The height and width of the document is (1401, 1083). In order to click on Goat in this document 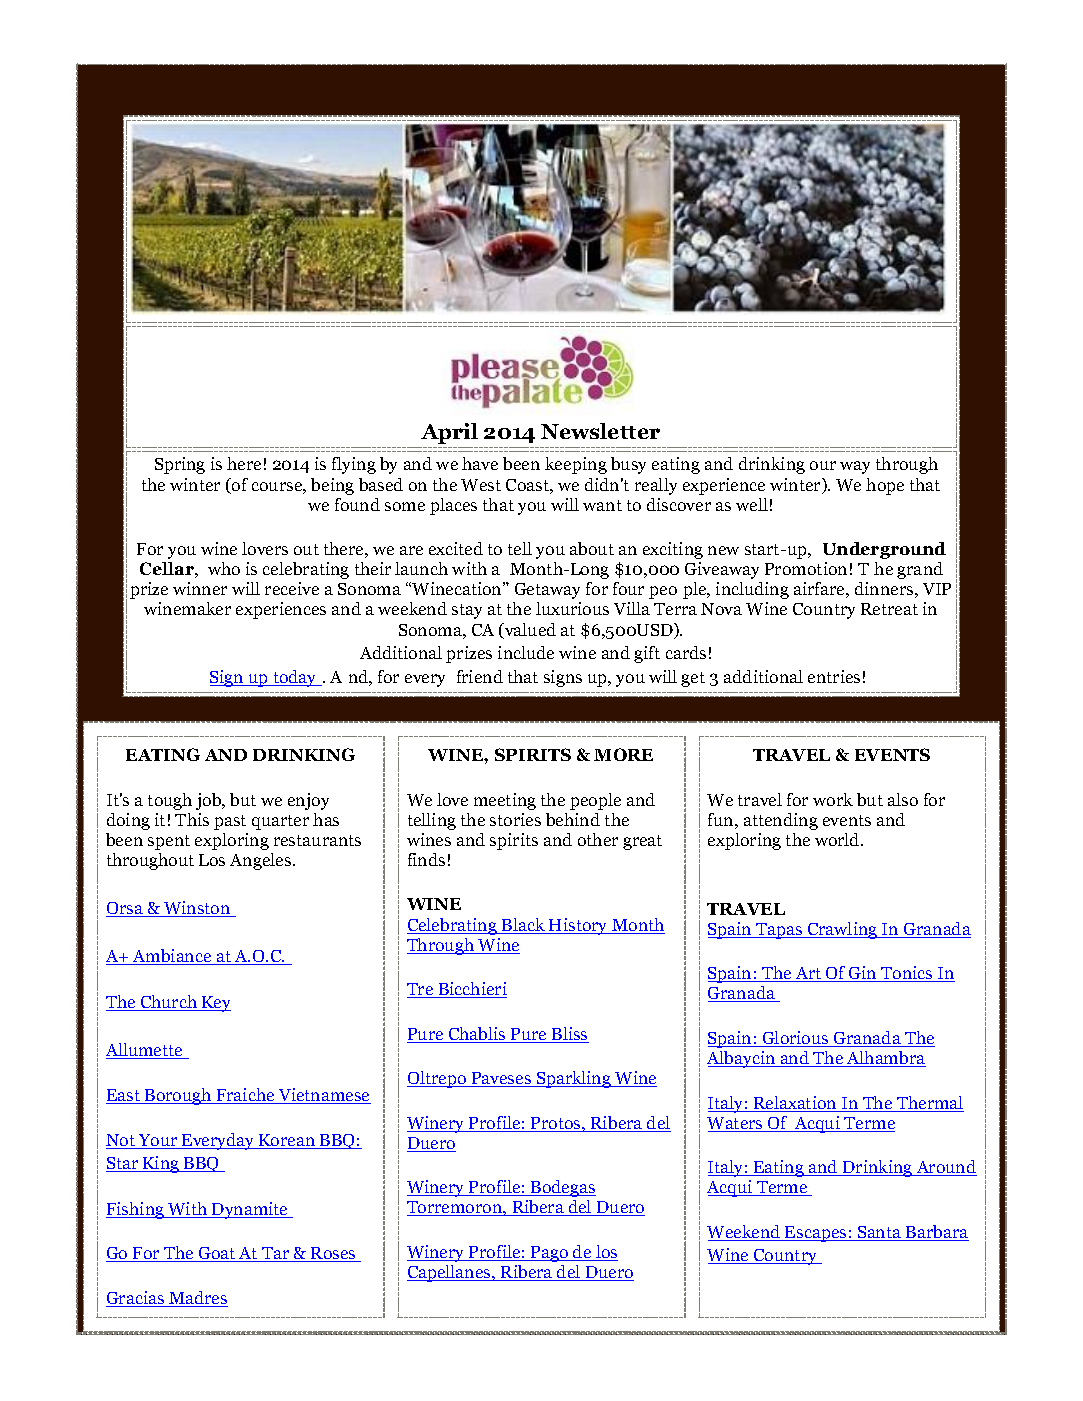, I will do `click(217, 1254)`.
